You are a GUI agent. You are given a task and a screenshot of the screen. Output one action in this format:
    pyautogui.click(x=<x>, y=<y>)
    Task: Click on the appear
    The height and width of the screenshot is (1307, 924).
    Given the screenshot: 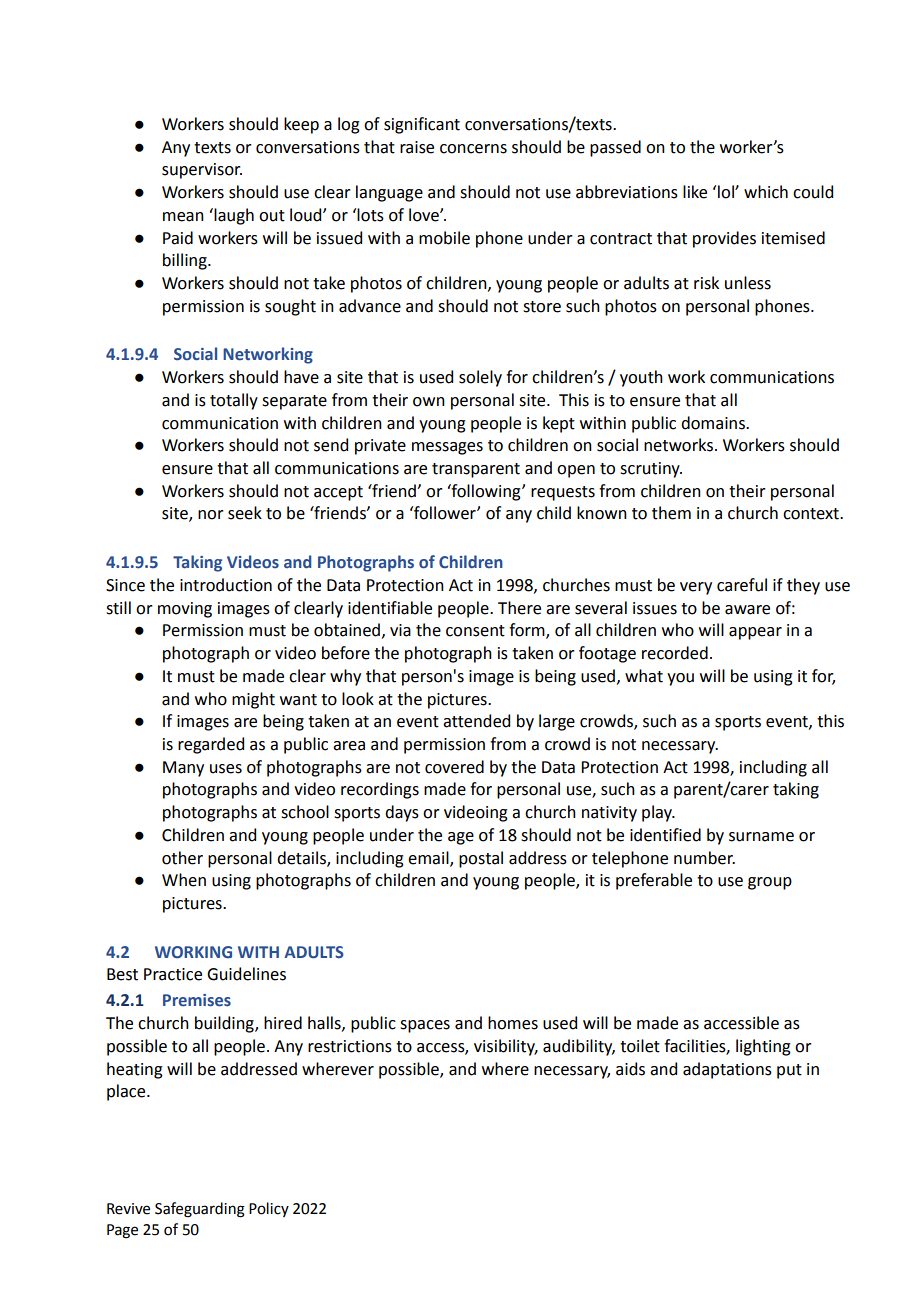 What is the action you would take?
    pyautogui.click(x=755, y=633)
